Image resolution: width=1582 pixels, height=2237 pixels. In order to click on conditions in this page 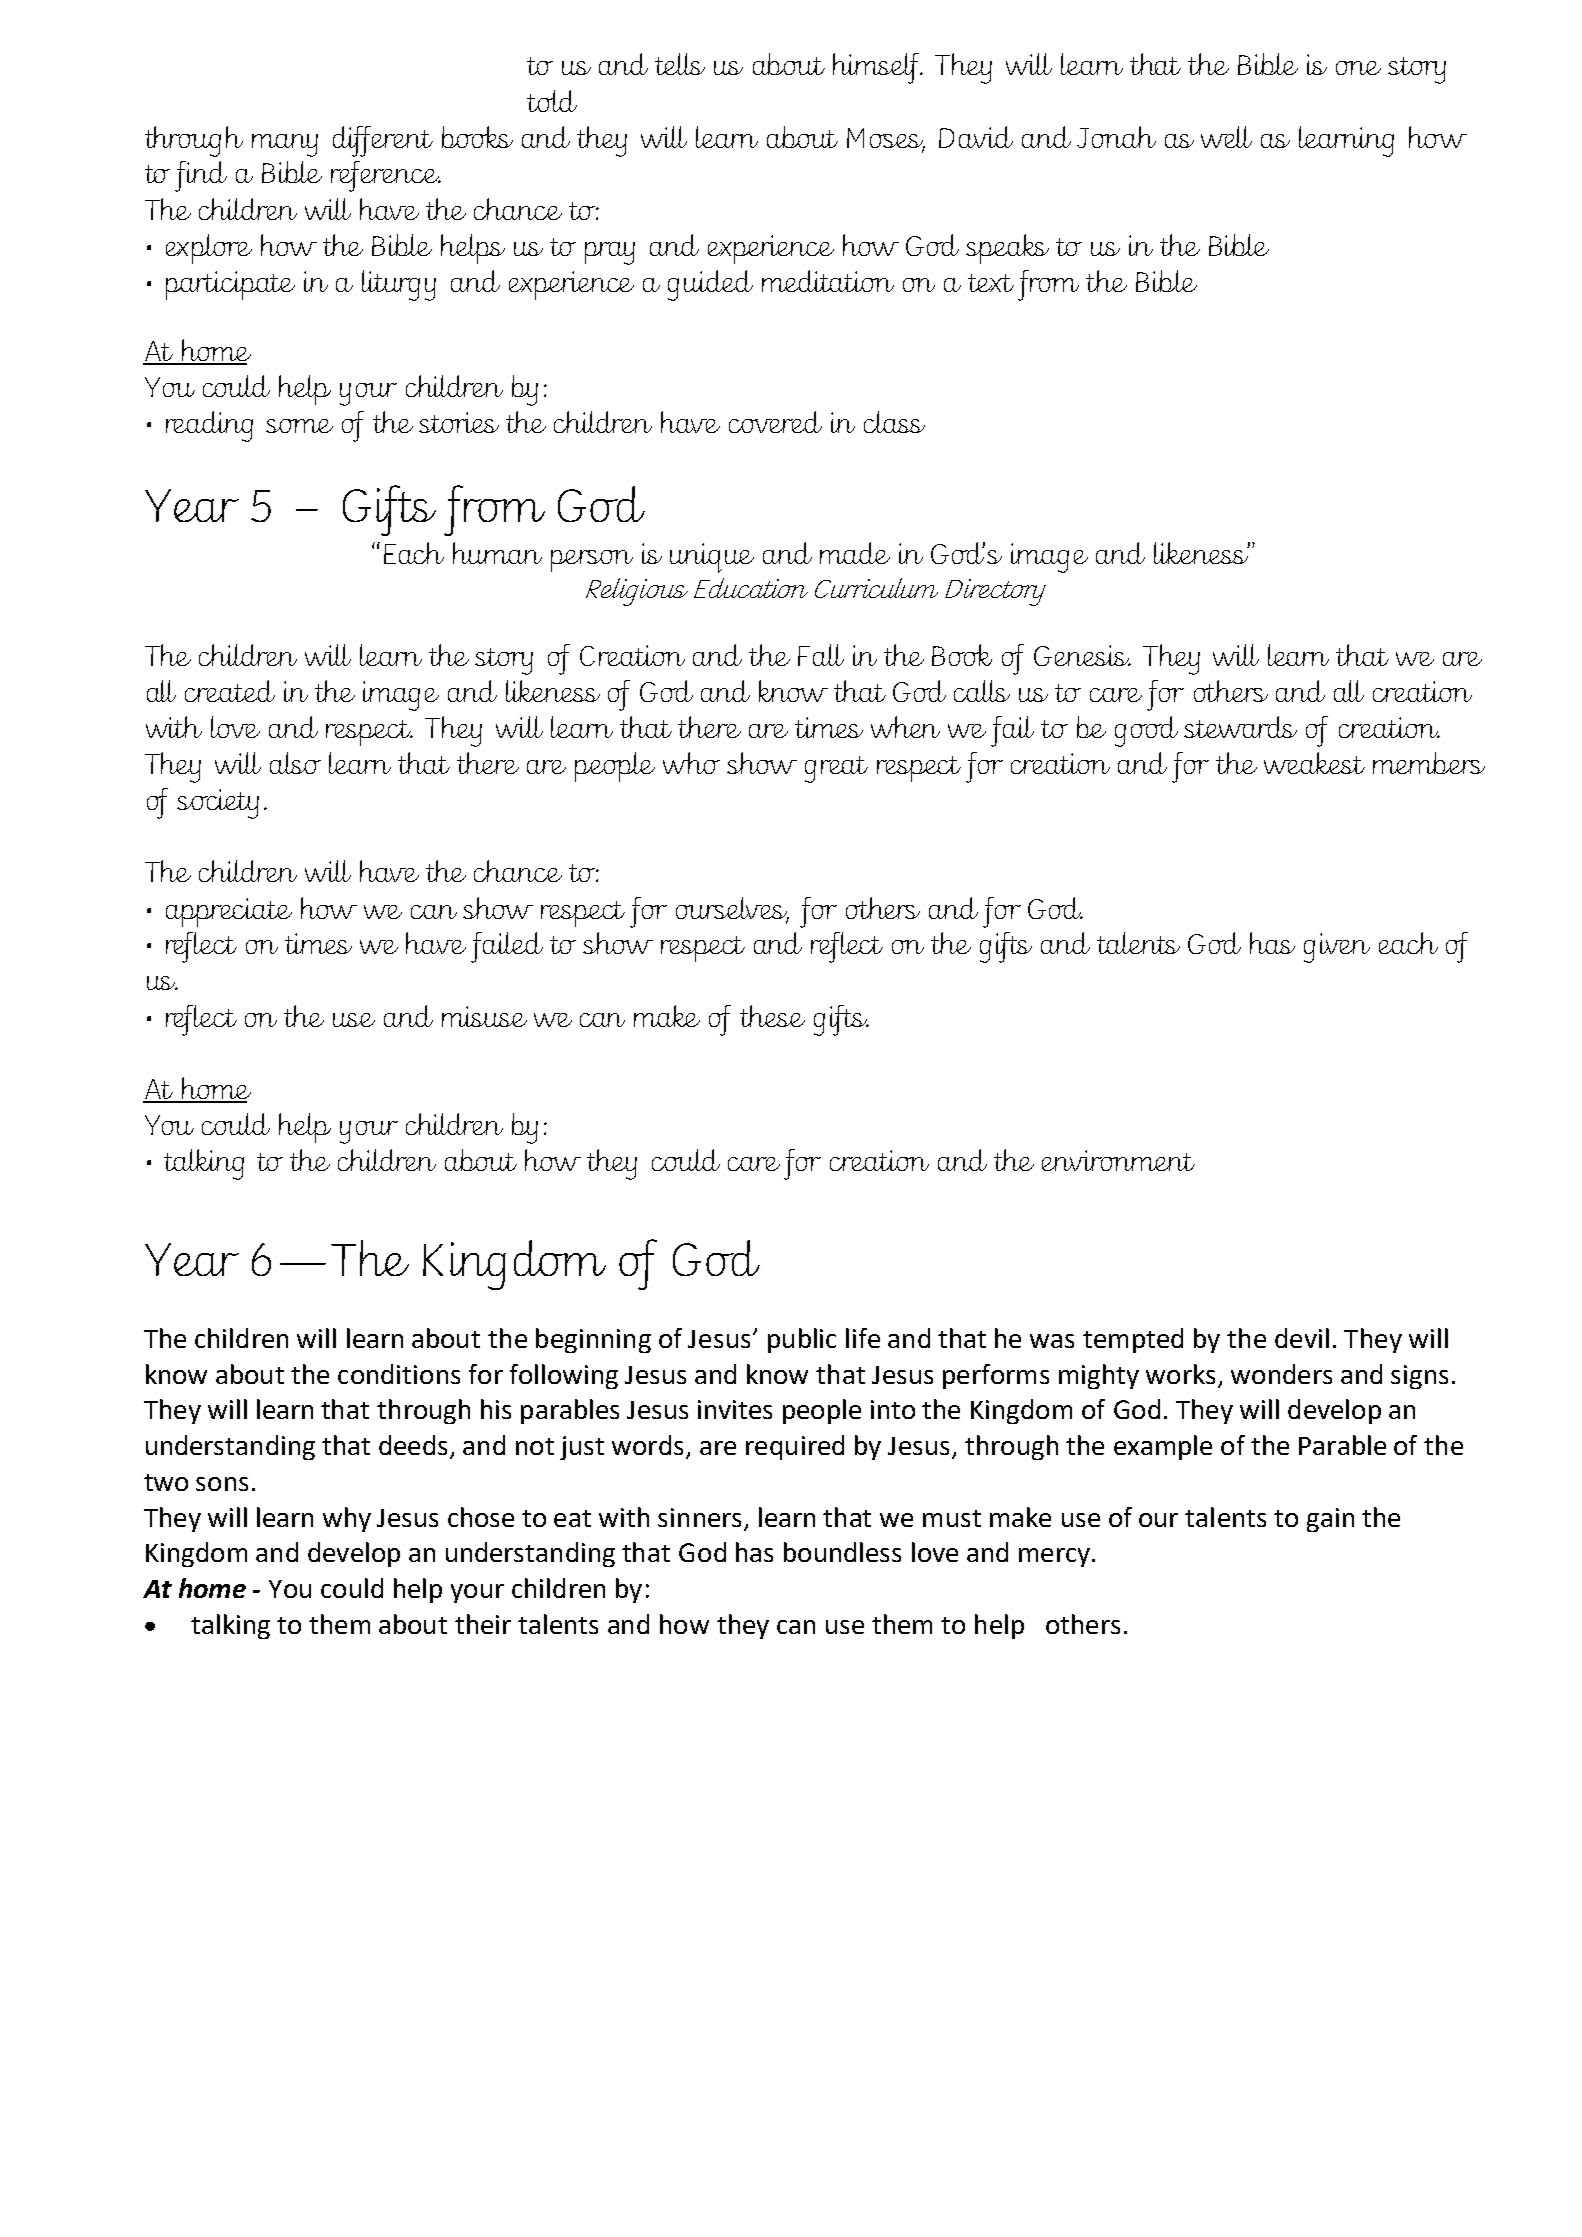, I will do `click(399, 1374)`.
